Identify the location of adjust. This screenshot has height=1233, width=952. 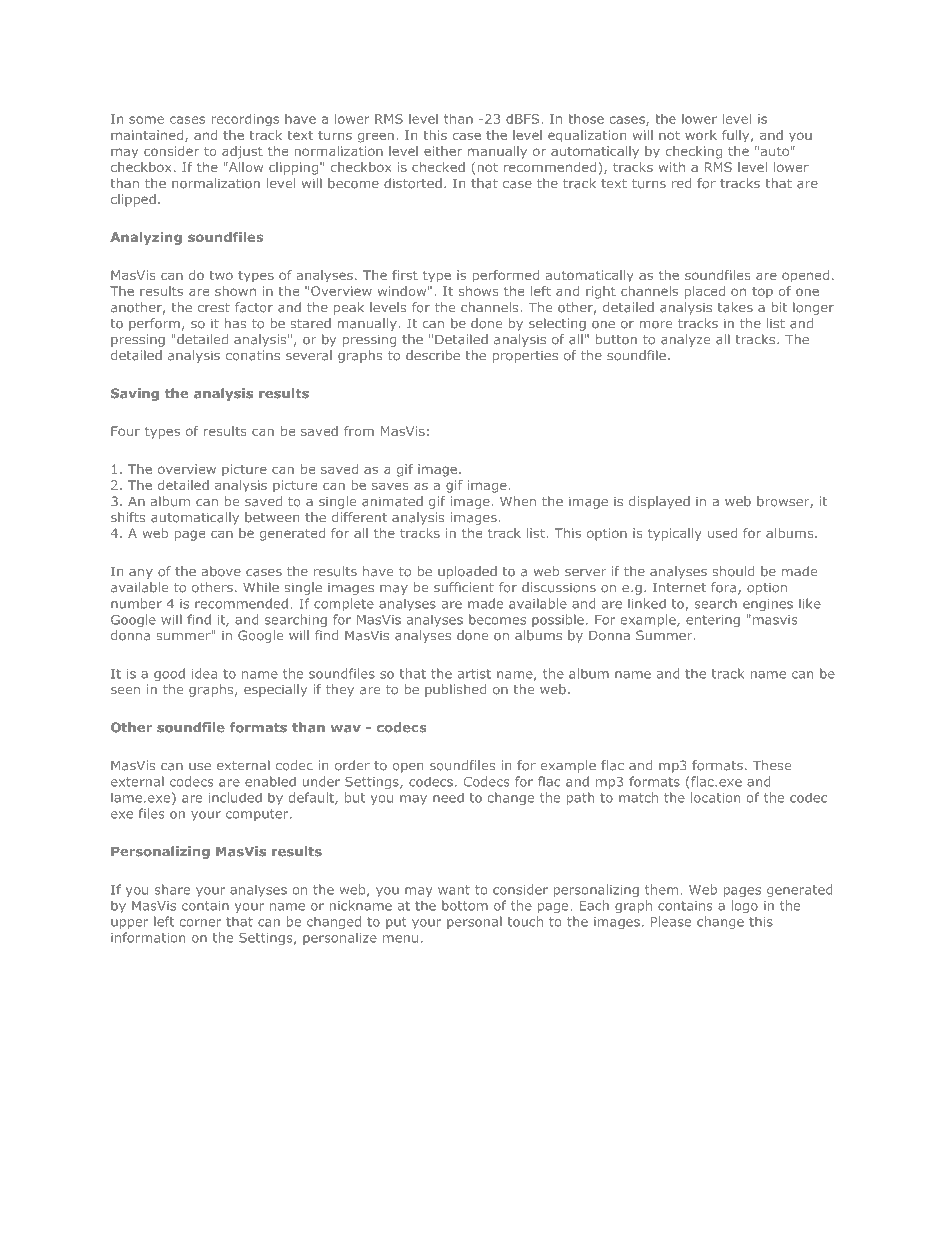
(242, 152).
